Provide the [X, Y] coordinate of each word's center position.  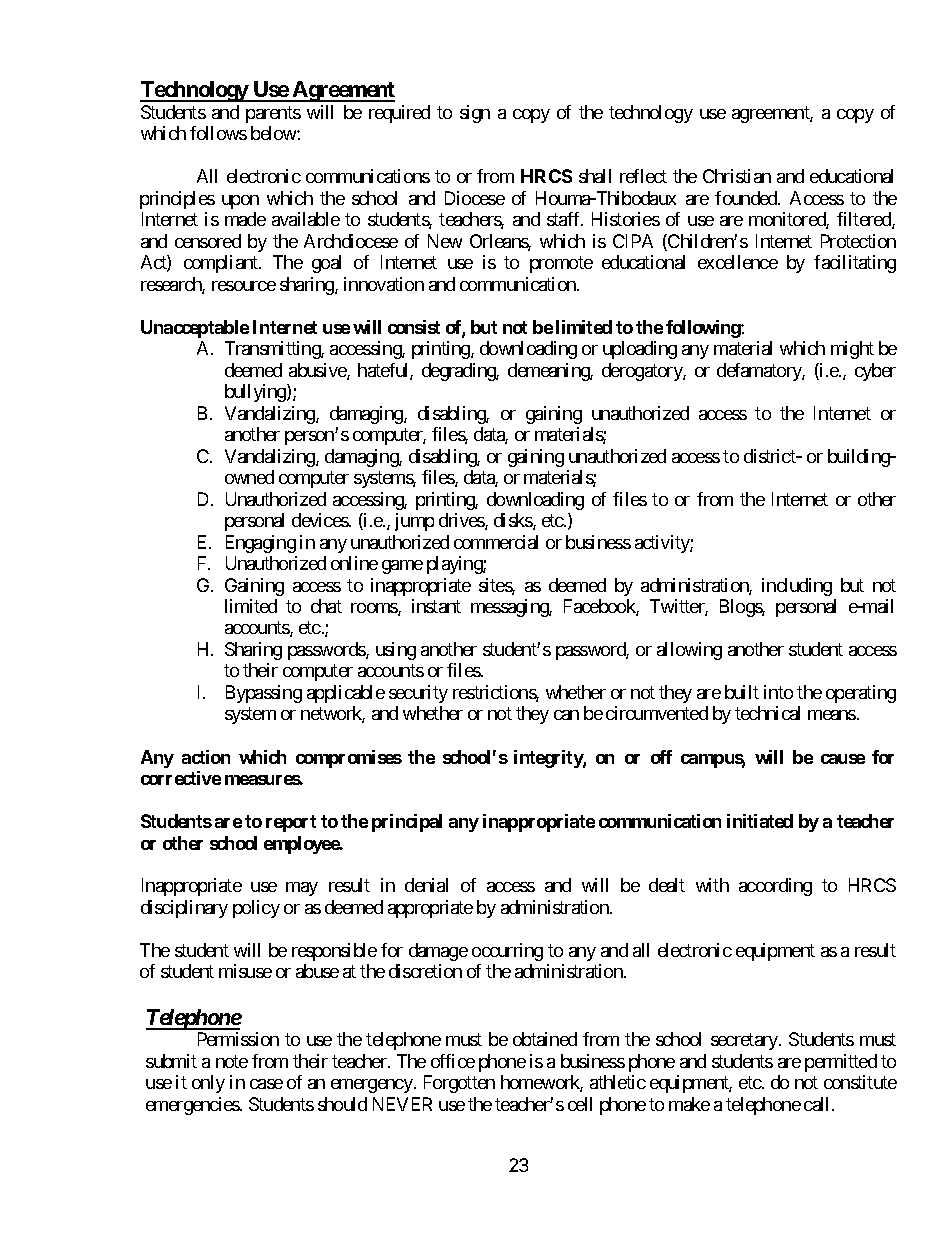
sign [475, 114]
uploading [640, 350]
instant [436, 606]
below [274, 133]
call [818, 1104]
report [291, 823]
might [852, 350]
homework [542, 1083]
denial [426, 885]
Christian [737, 176]
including [797, 587]
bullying [256, 393]
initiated [760, 821]
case [266, 1084]
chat [326, 606]
